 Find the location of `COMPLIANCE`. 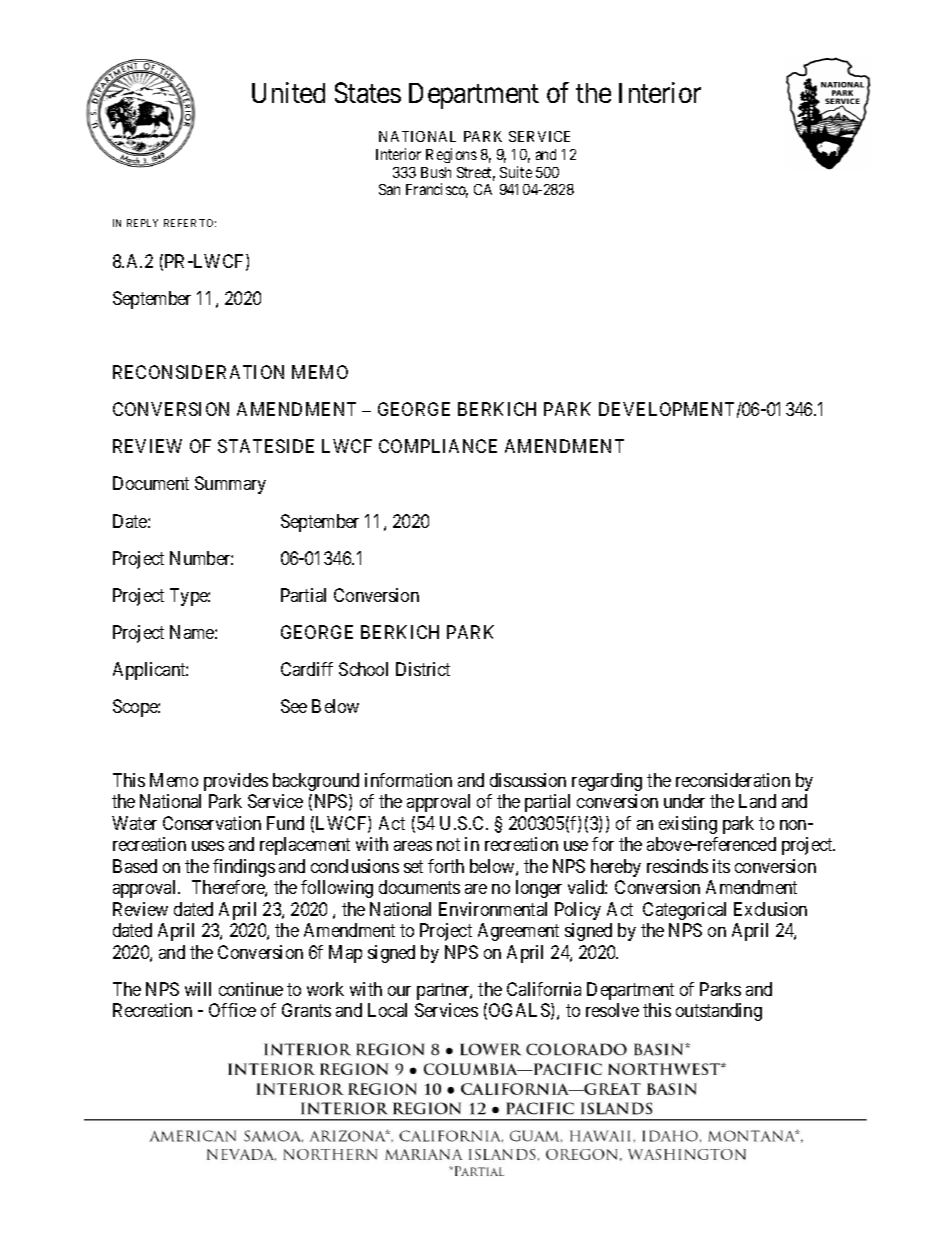

COMPLIANCE is located at coordinates (438, 446).
